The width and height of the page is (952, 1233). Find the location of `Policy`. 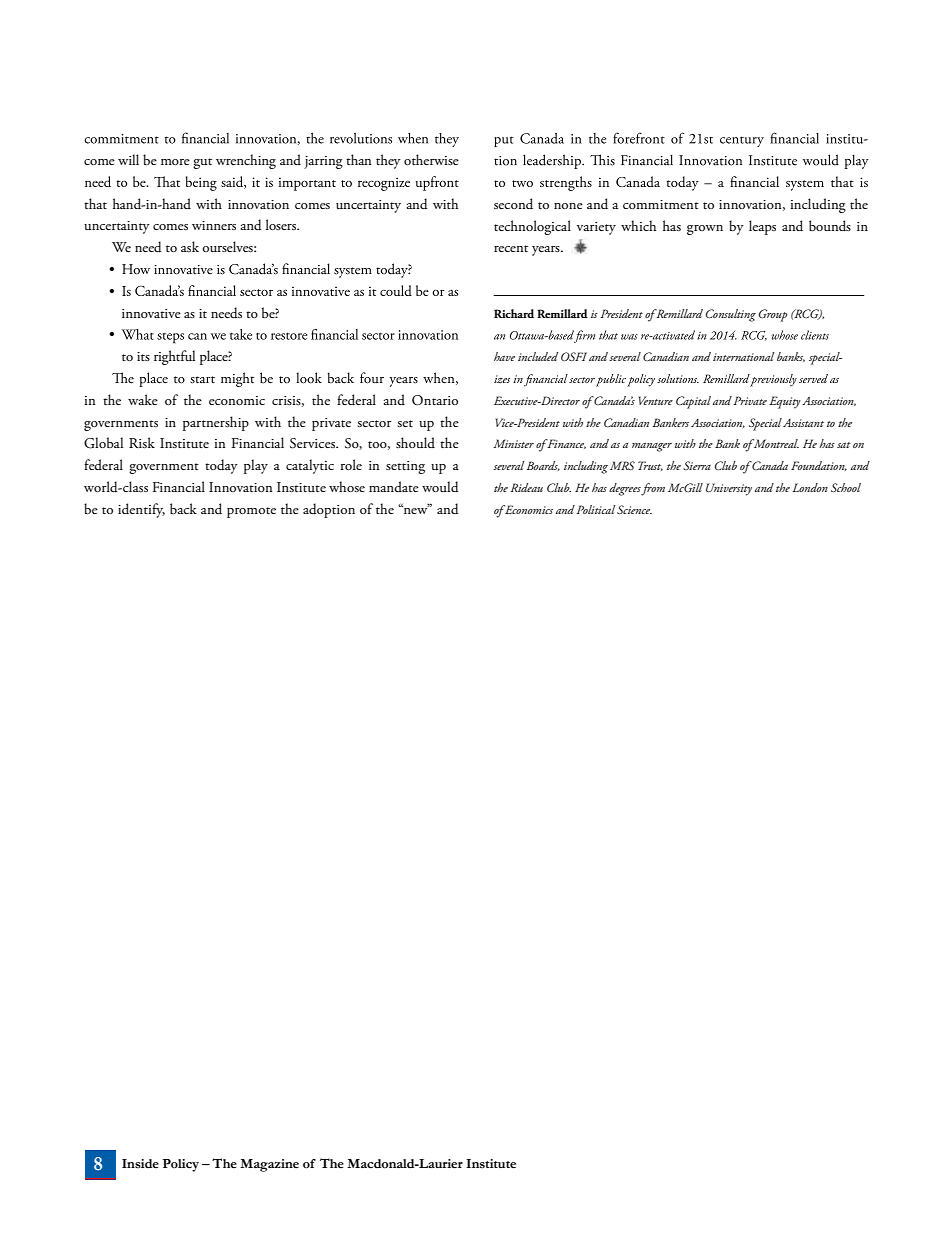

Policy is located at coordinates (181, 1165).
